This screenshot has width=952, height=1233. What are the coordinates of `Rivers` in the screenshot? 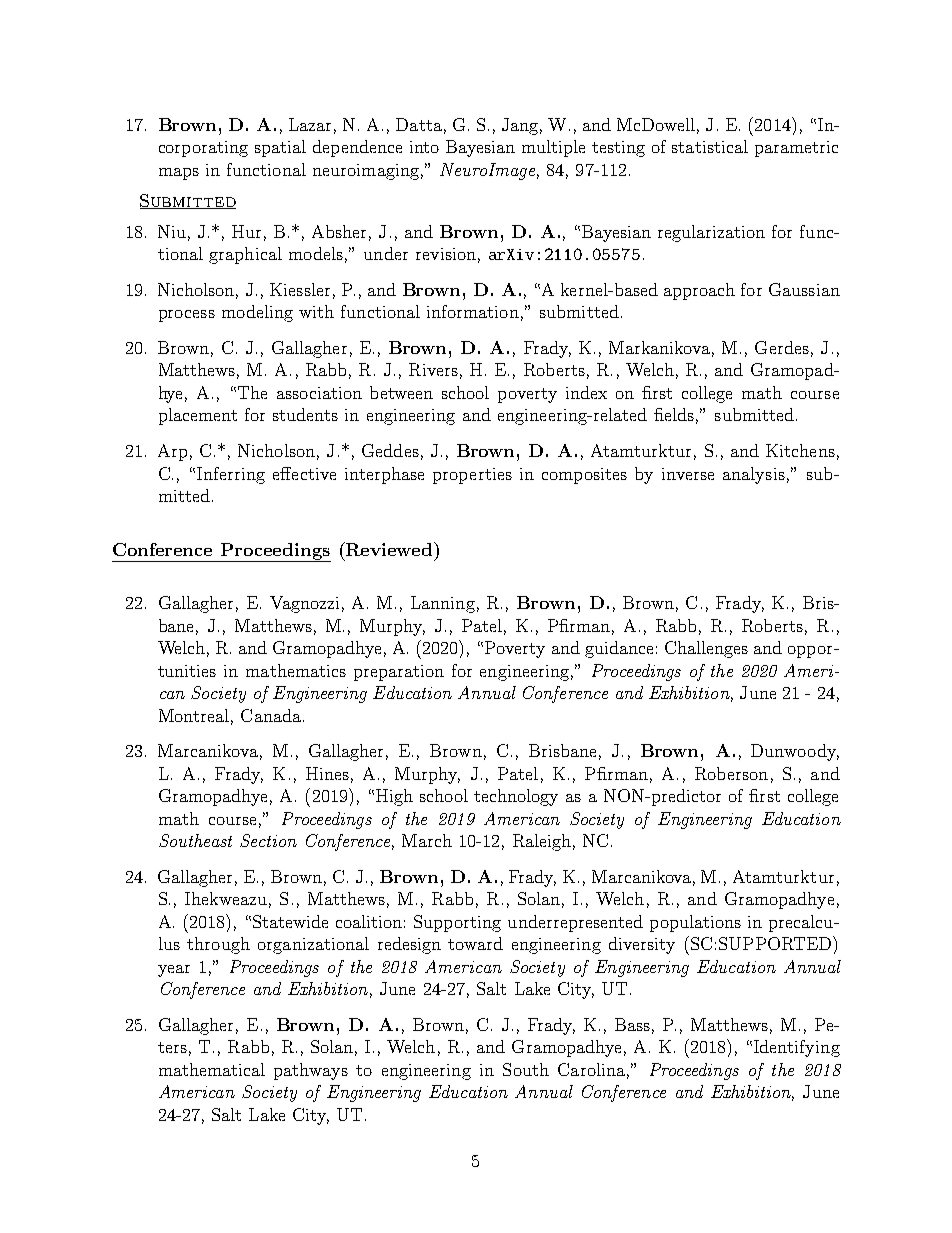 It's located at (433, 369).
